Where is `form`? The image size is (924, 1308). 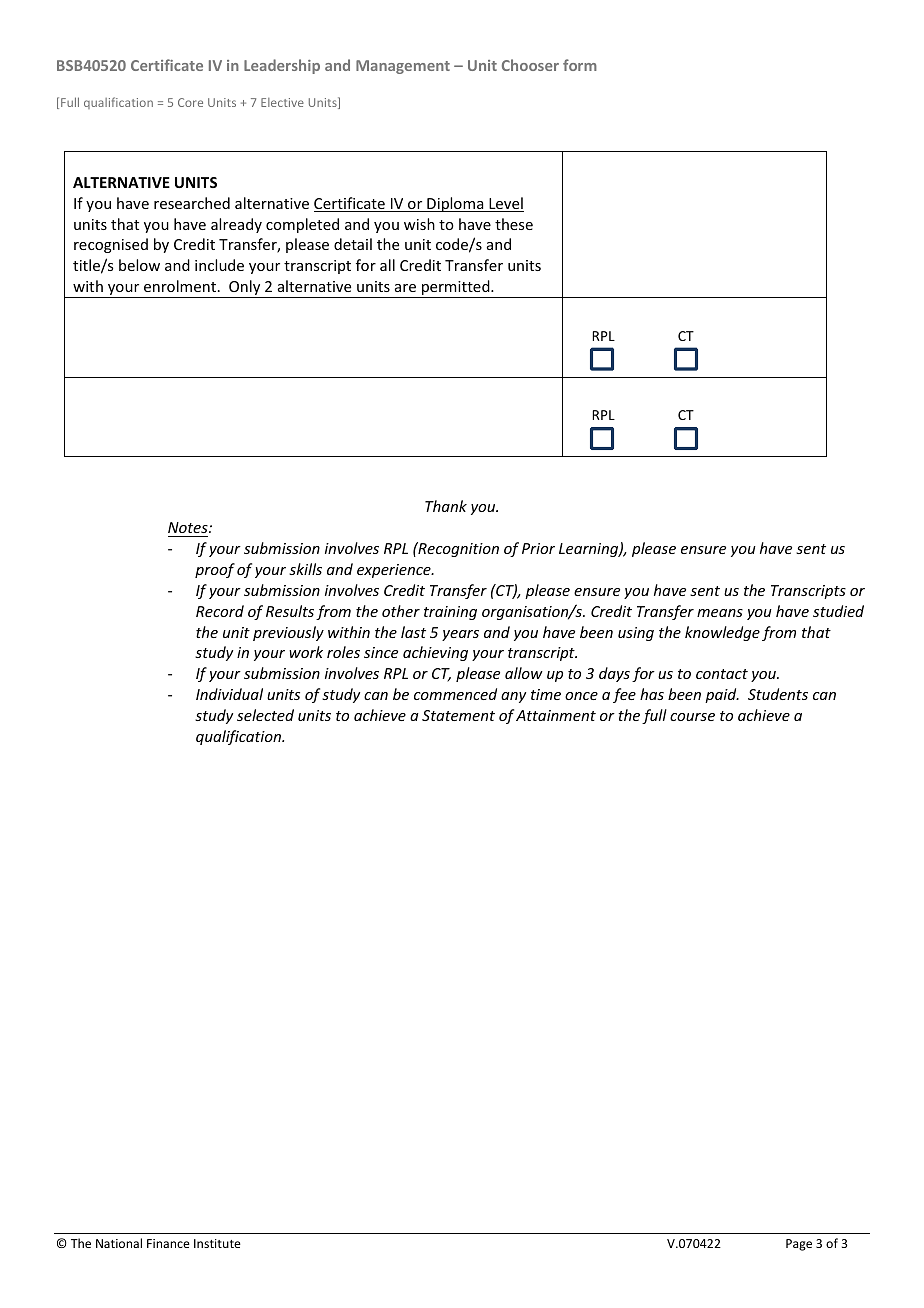
form is located at coordinates (580, 65).
